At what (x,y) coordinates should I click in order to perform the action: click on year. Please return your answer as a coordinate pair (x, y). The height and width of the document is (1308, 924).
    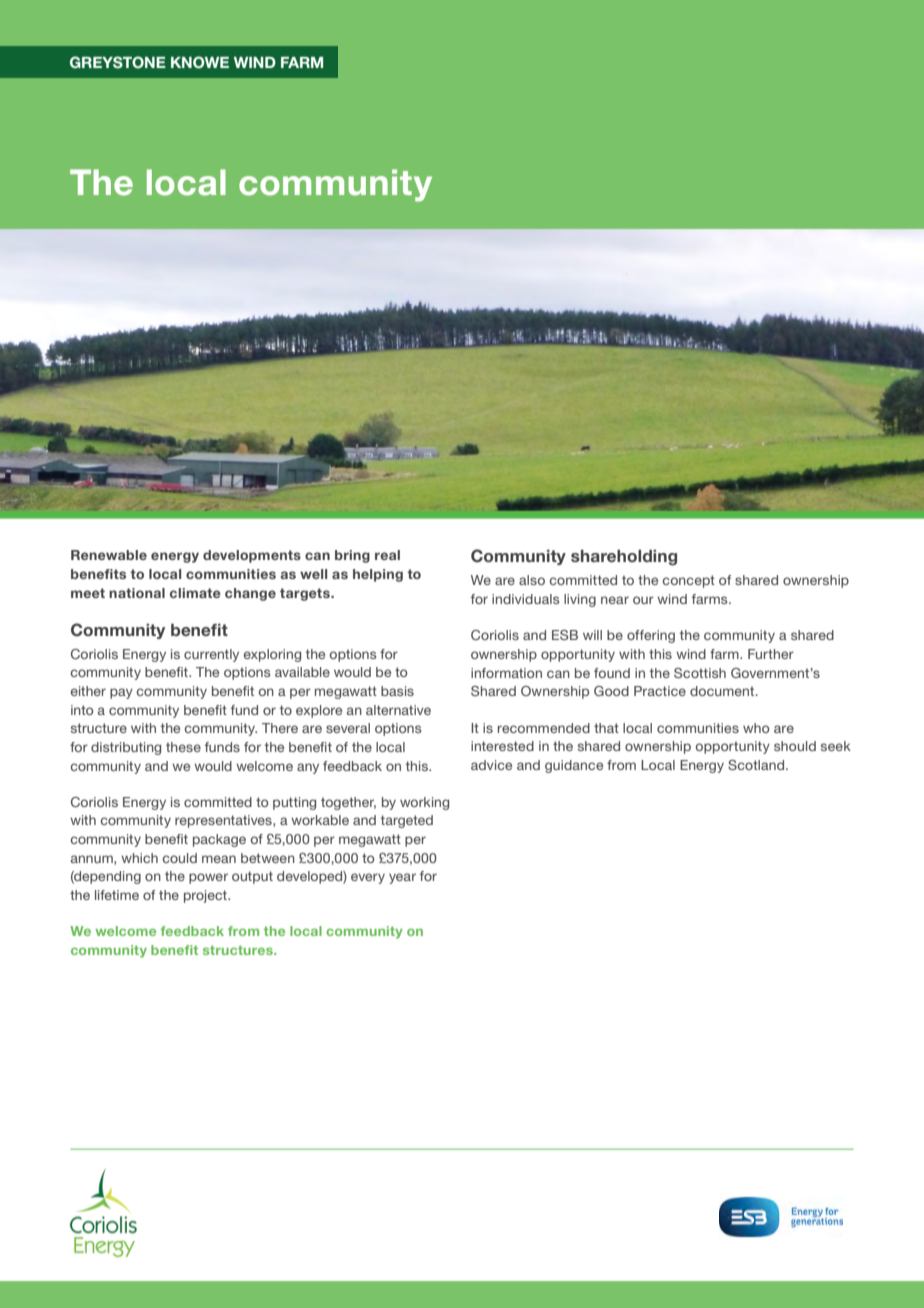
    Looking at the image, I should click on (402, 878).
